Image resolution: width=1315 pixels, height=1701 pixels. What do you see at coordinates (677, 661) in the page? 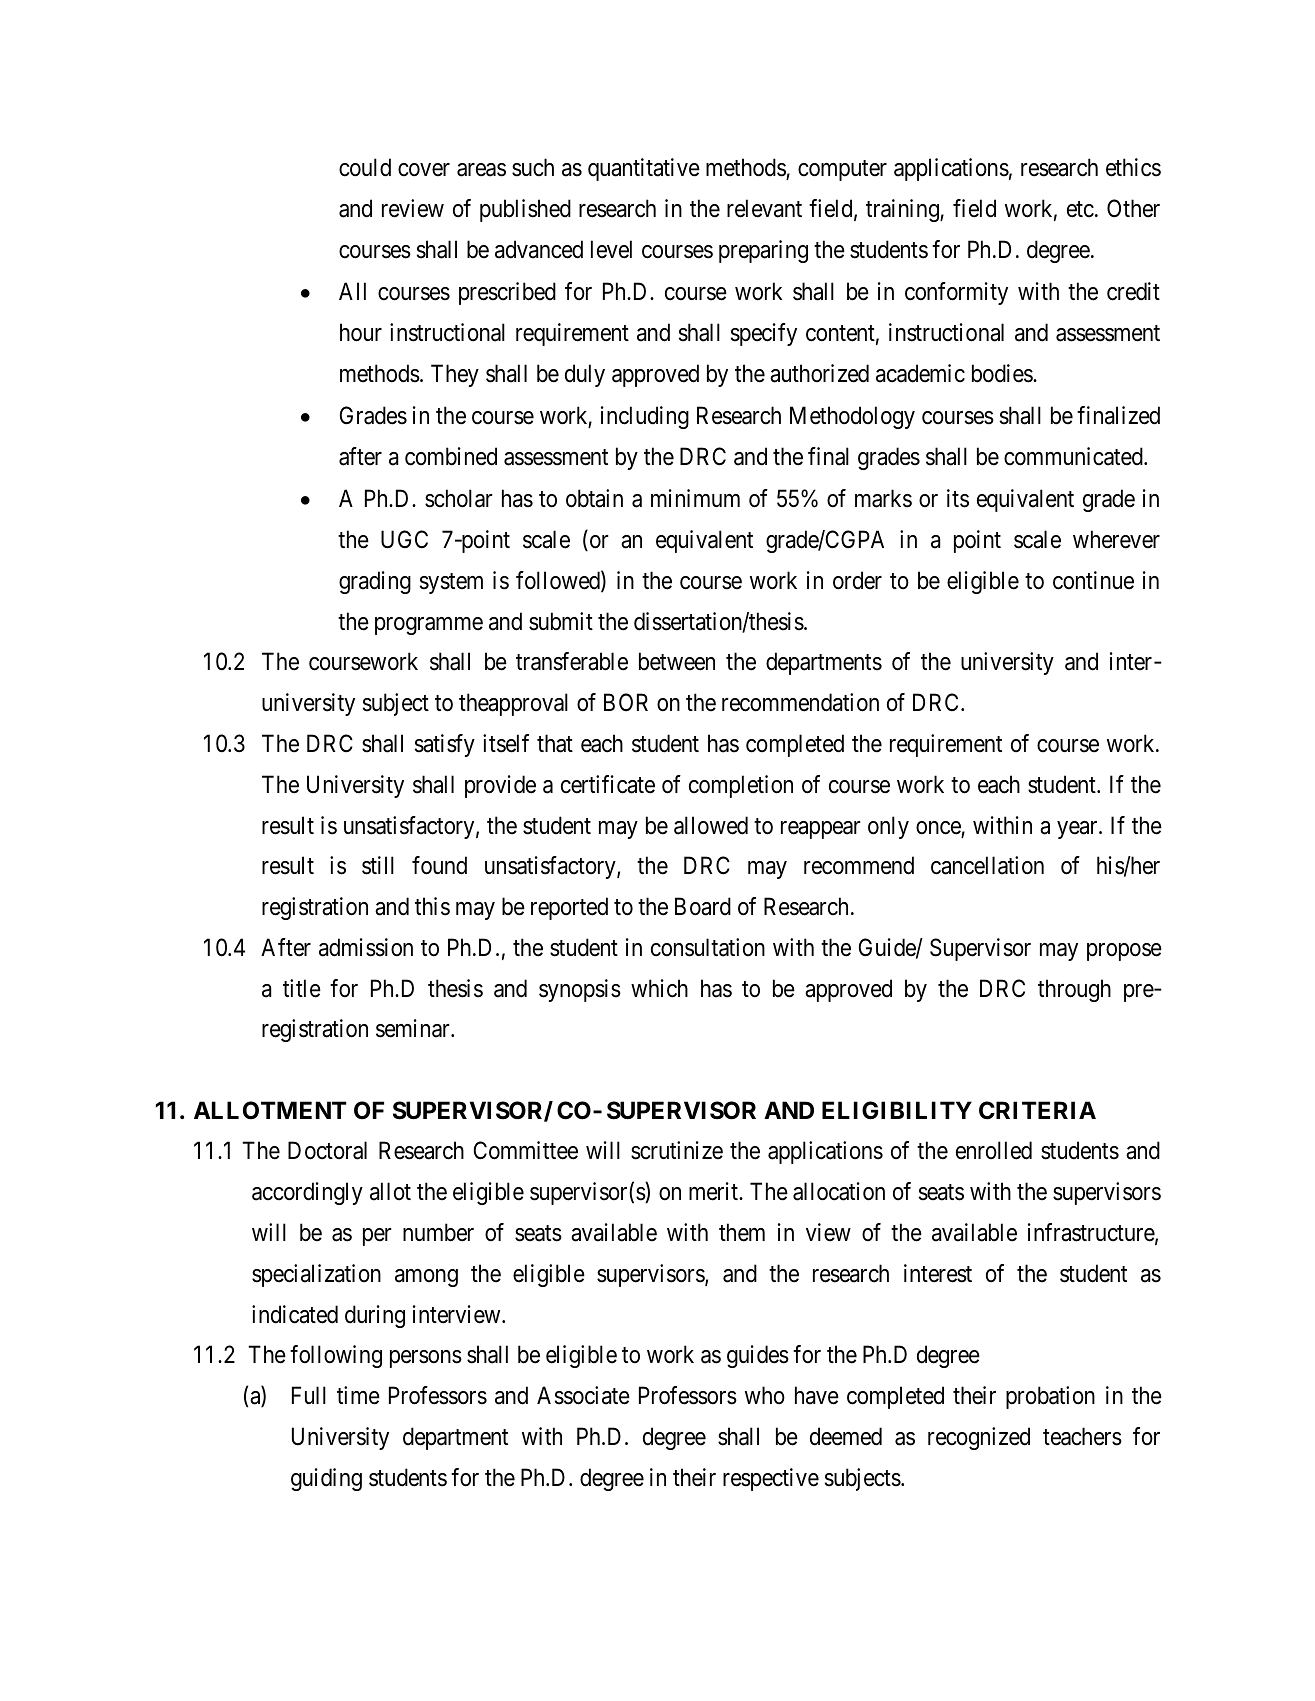
I see `between` at bounding box center [677, 661].
